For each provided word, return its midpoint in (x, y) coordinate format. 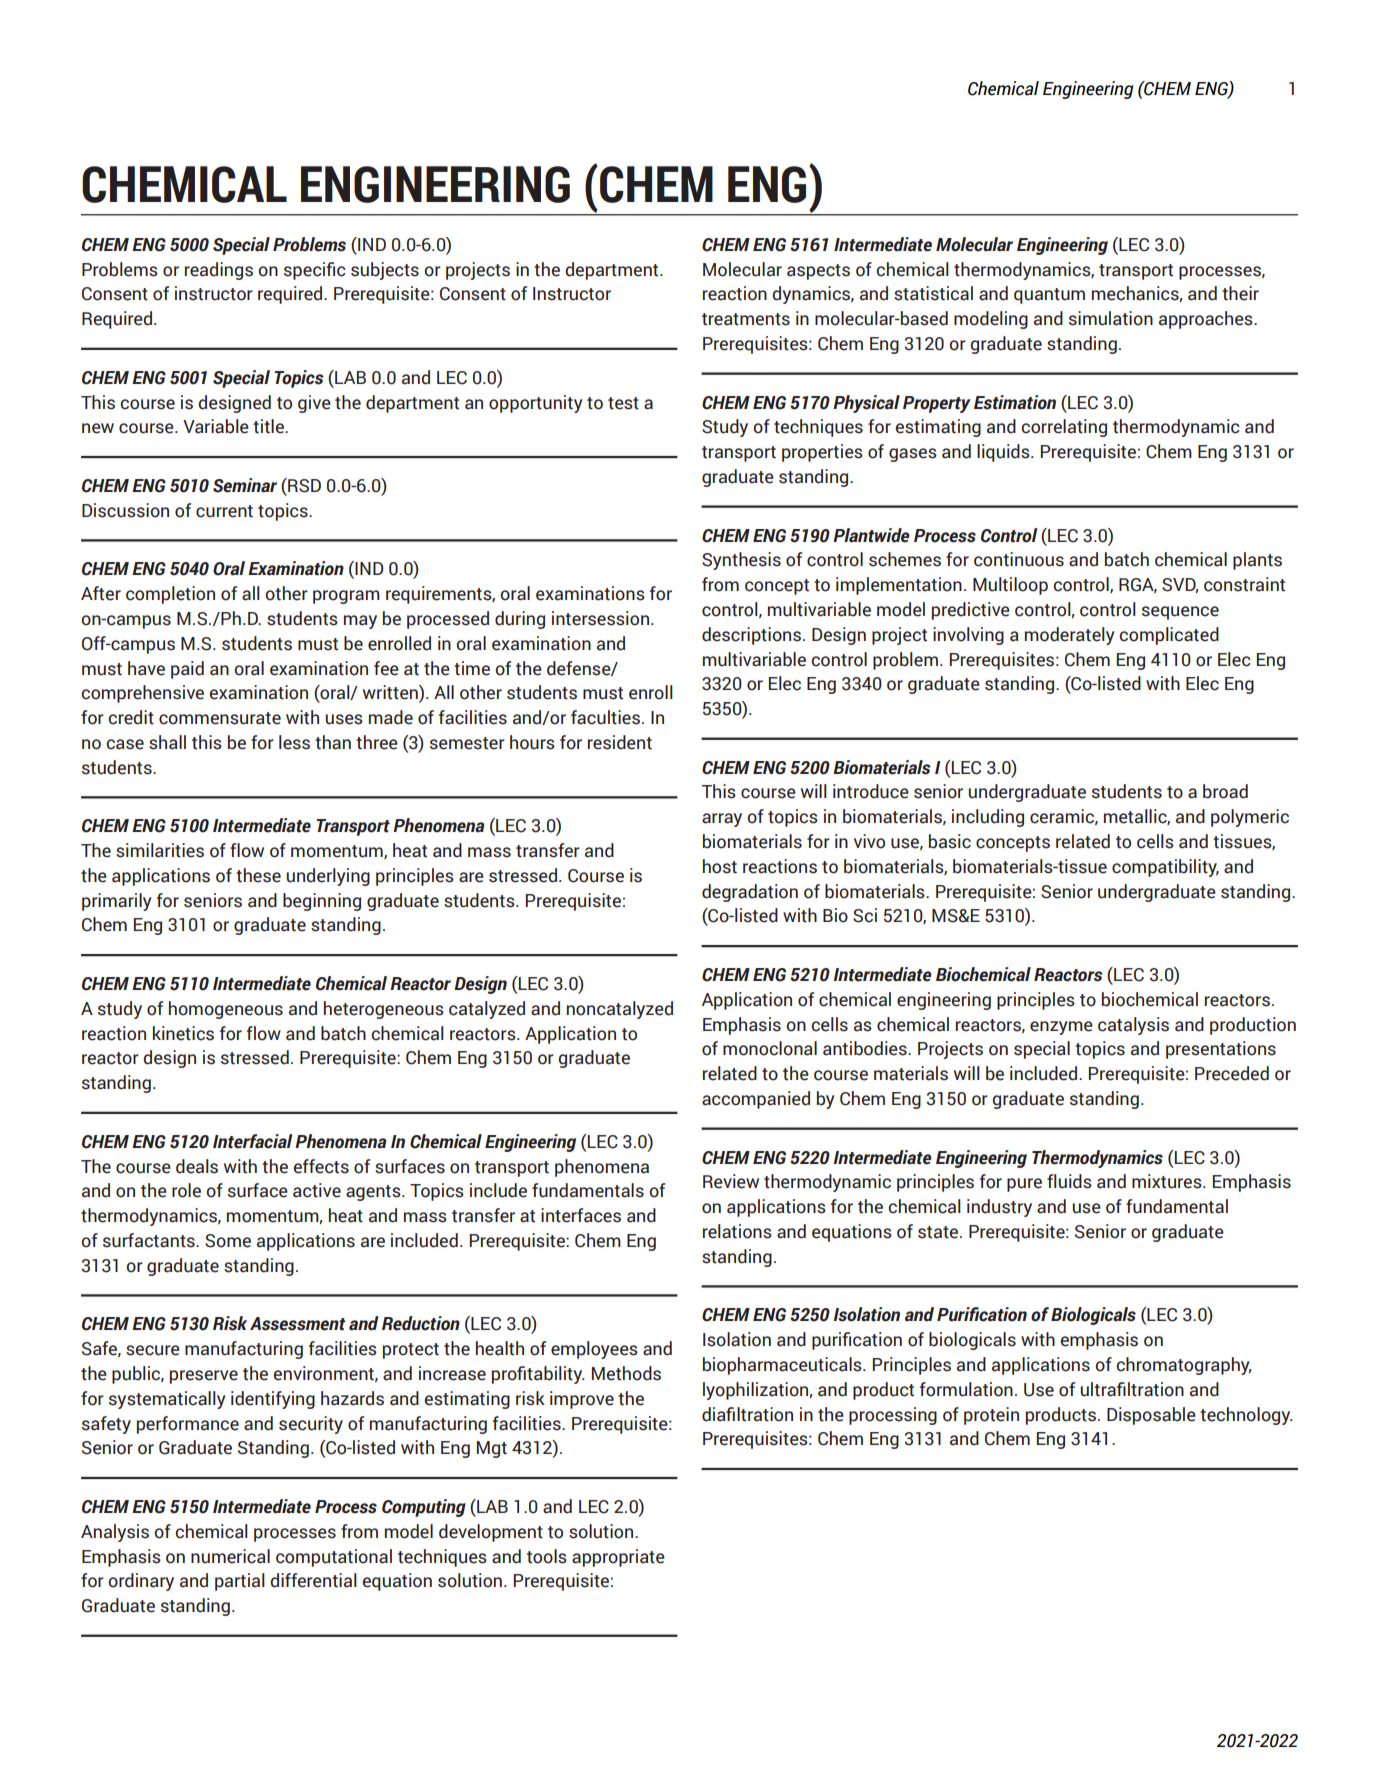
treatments (746, 319)
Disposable (1151, 1416)
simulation (1111, 318)
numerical (230, 1556)
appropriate (618, 1558)
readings (219, 271)
